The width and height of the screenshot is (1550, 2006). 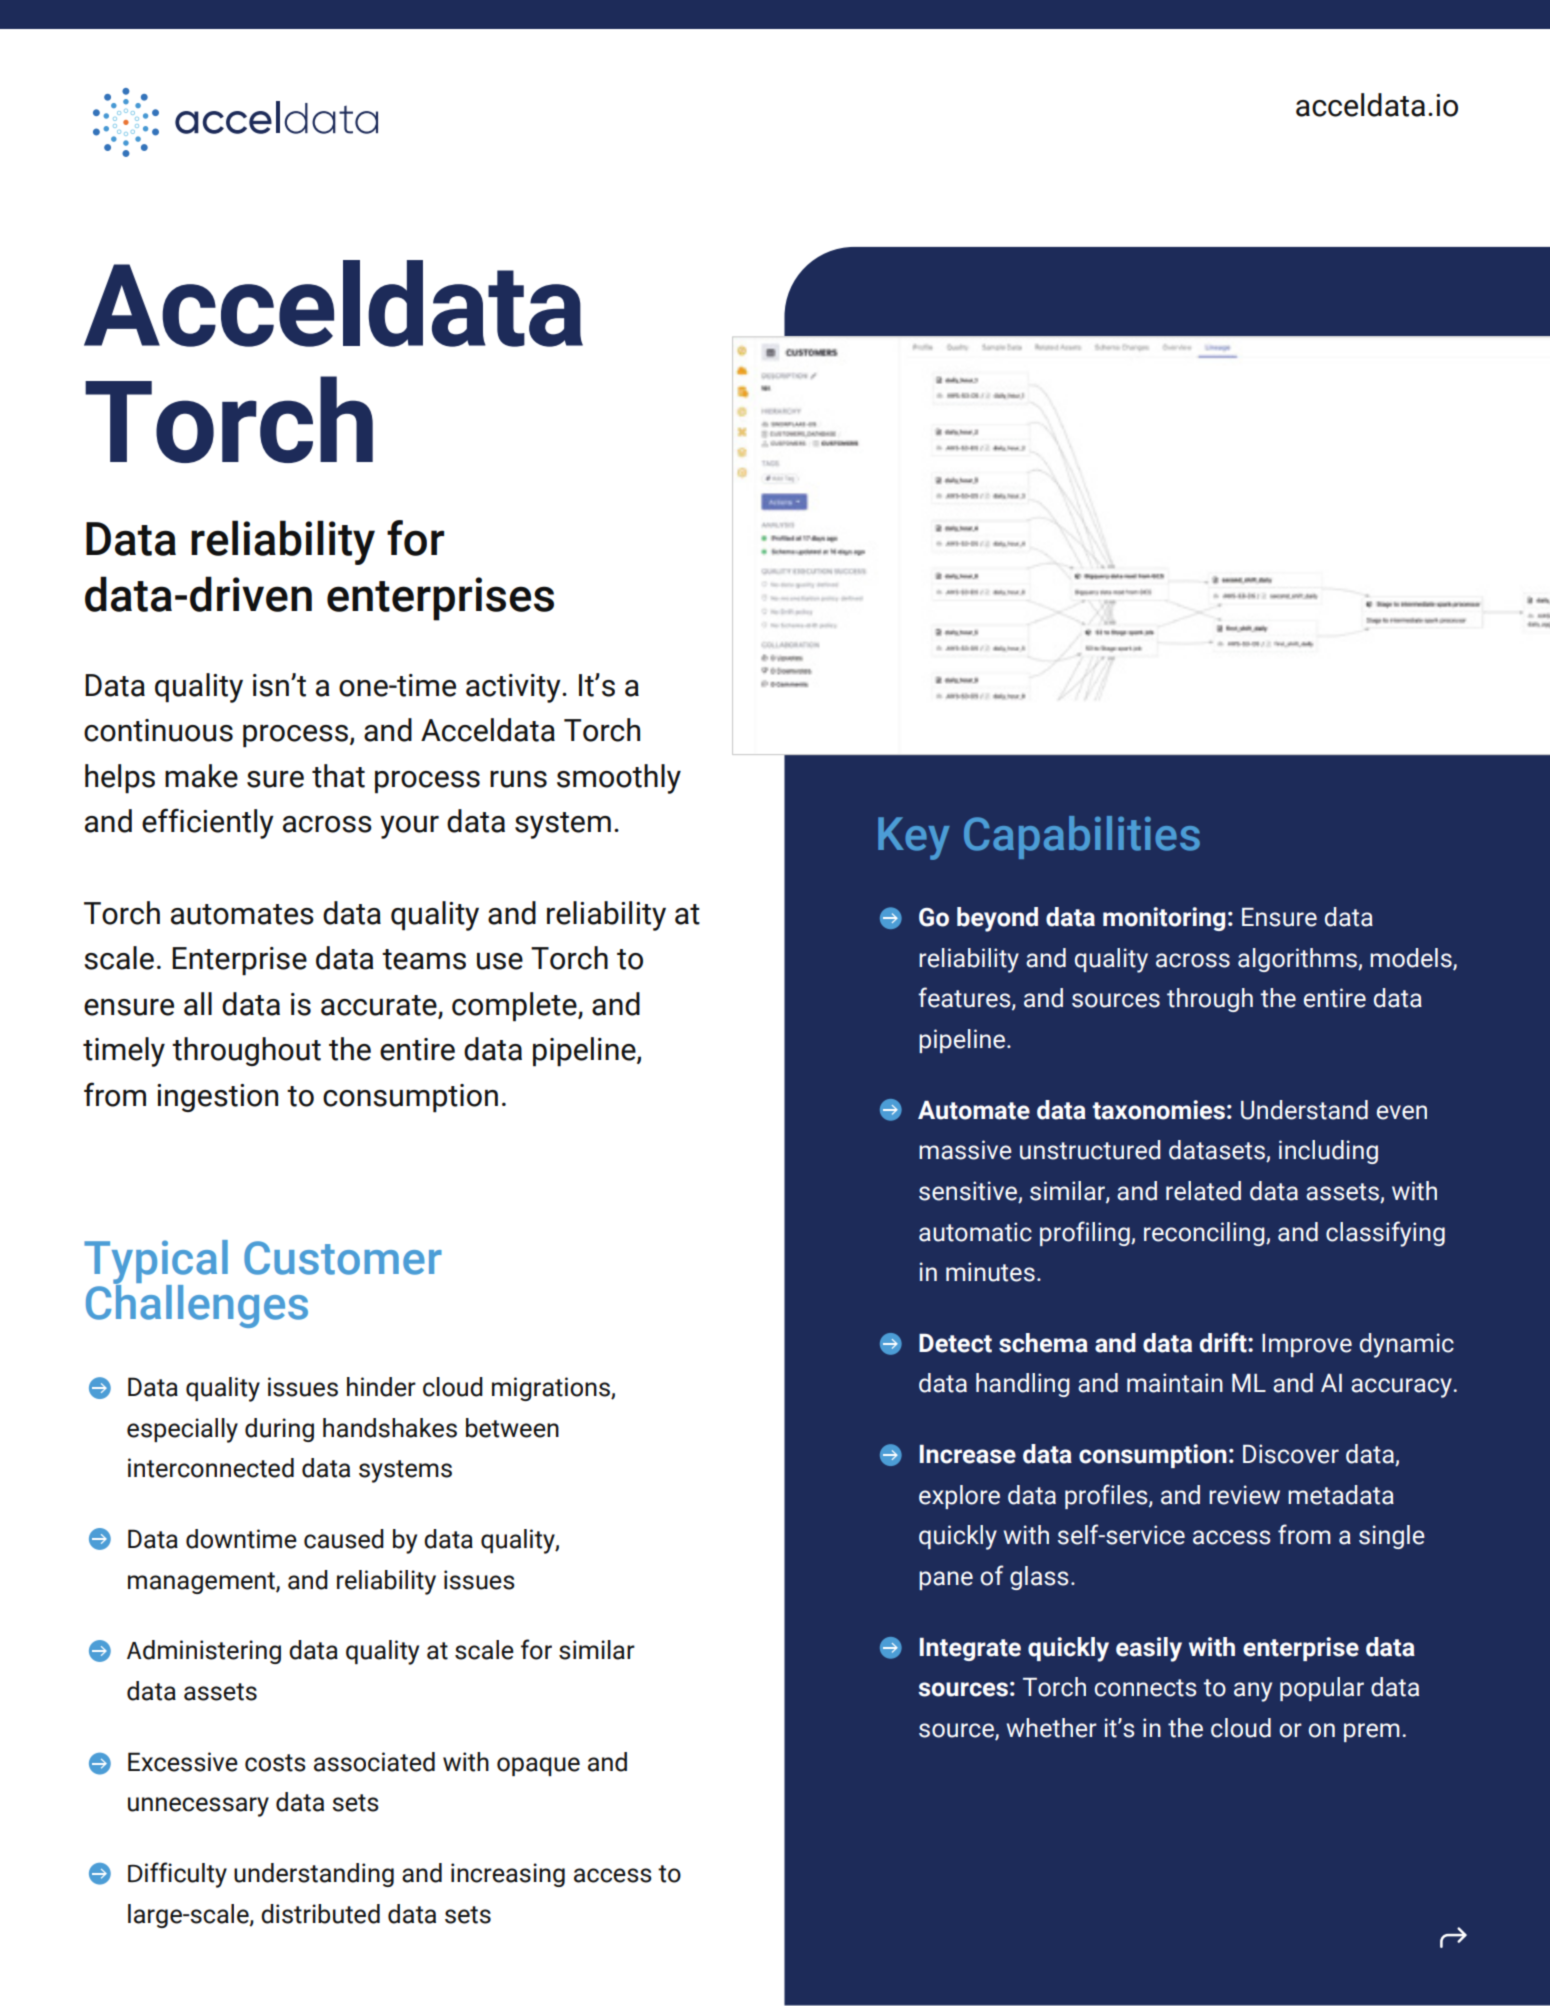 I want to click on increasing, so click(x=508, y=1875).
